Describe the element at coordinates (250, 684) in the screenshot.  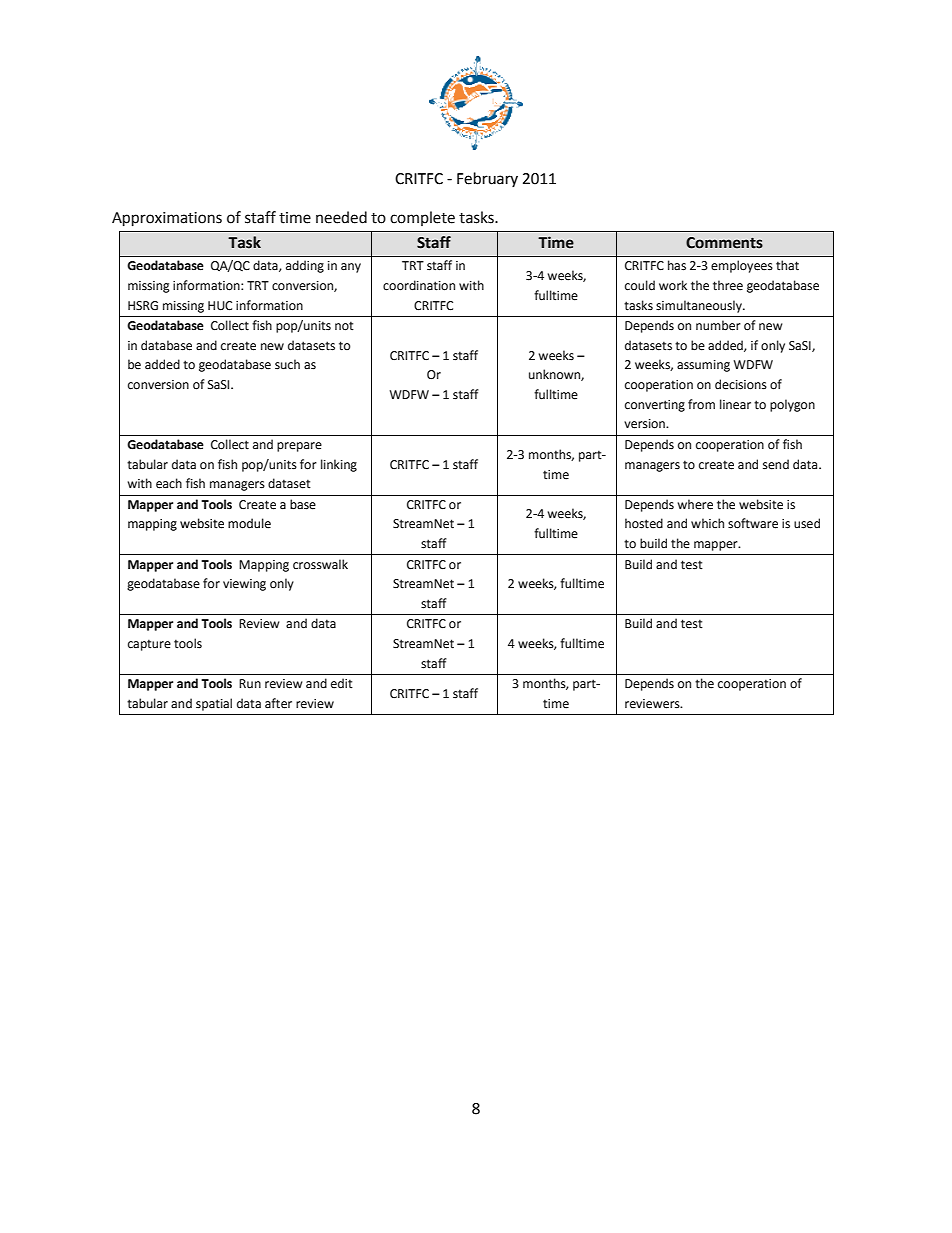
I see `Run` at that location.
